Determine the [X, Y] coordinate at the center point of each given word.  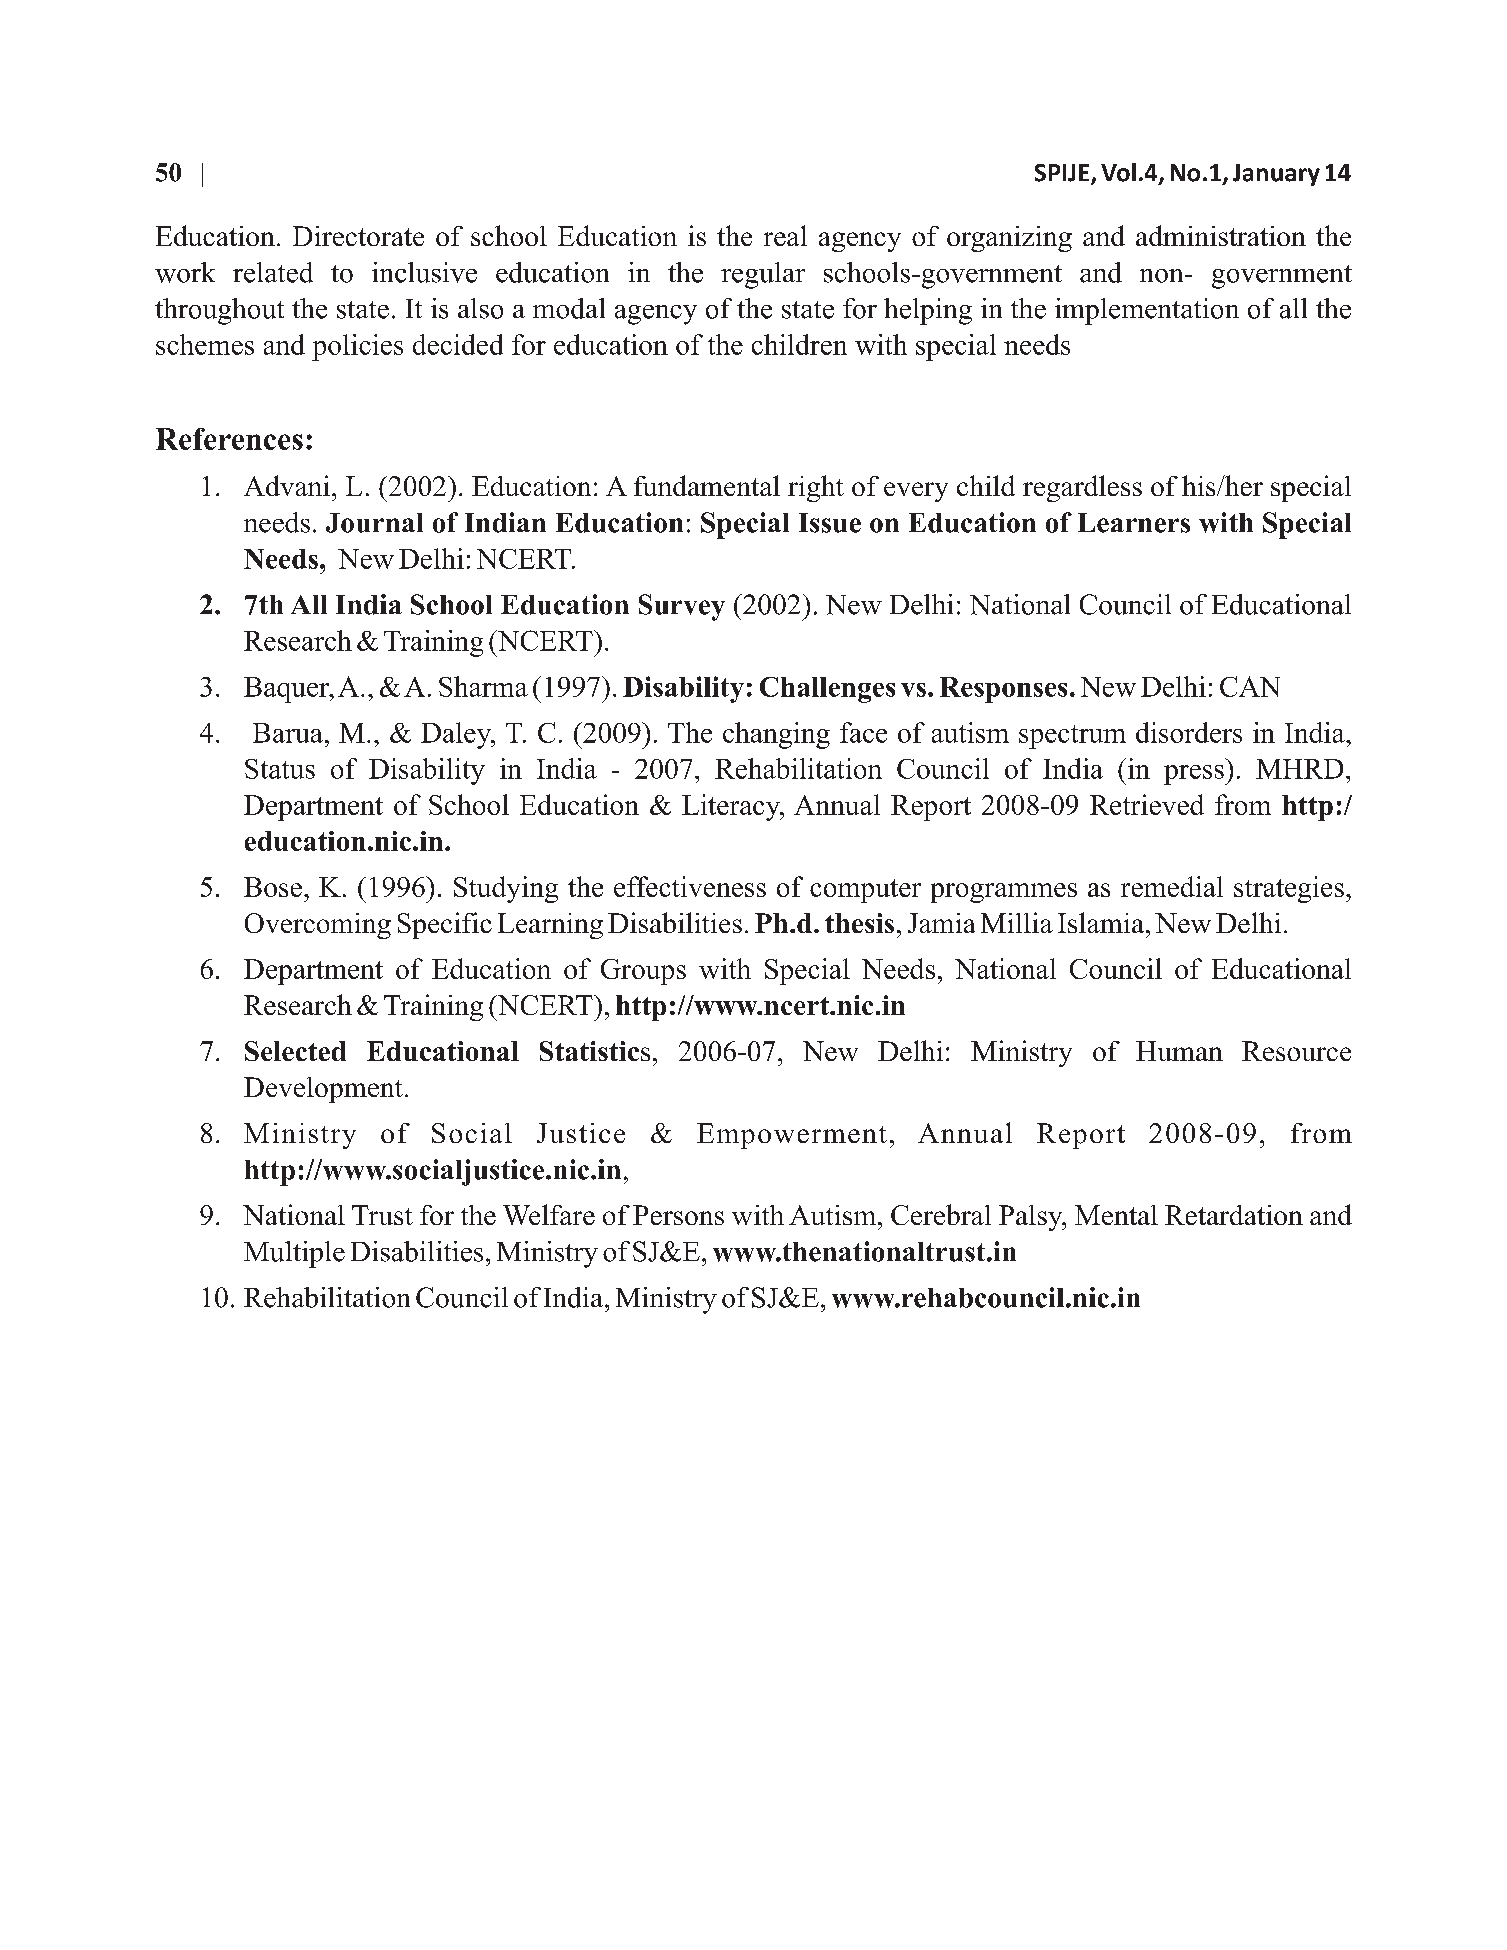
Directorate [358, 236]
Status [280, 769]
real [785, 235]
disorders [1189, 732]
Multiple [294, 1254]
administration [1221, 235]
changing [776, 735]
